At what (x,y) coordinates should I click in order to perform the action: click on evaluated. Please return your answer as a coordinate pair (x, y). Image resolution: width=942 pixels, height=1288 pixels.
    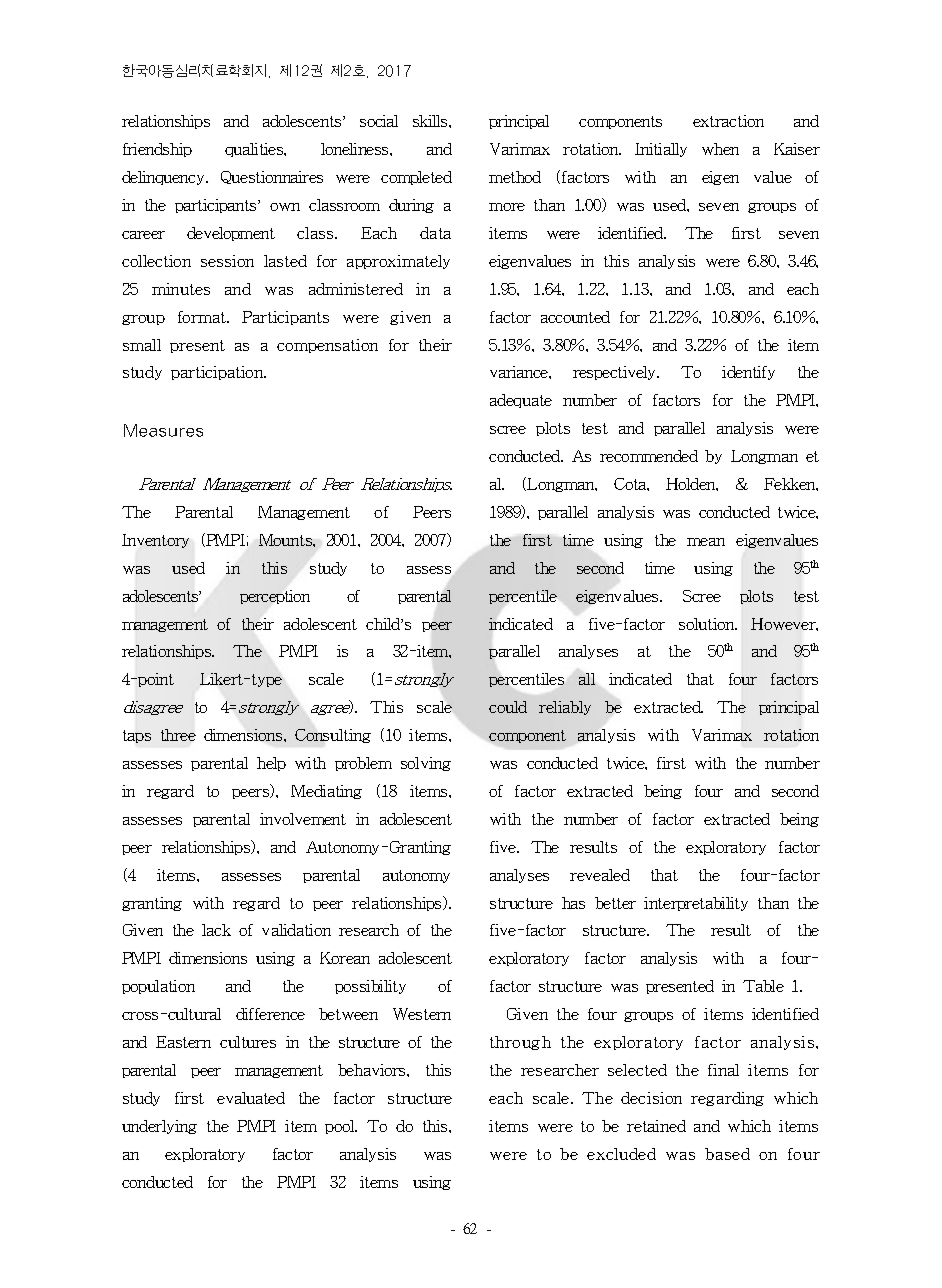
    Looking at the image, I should click on (251, 1098).
